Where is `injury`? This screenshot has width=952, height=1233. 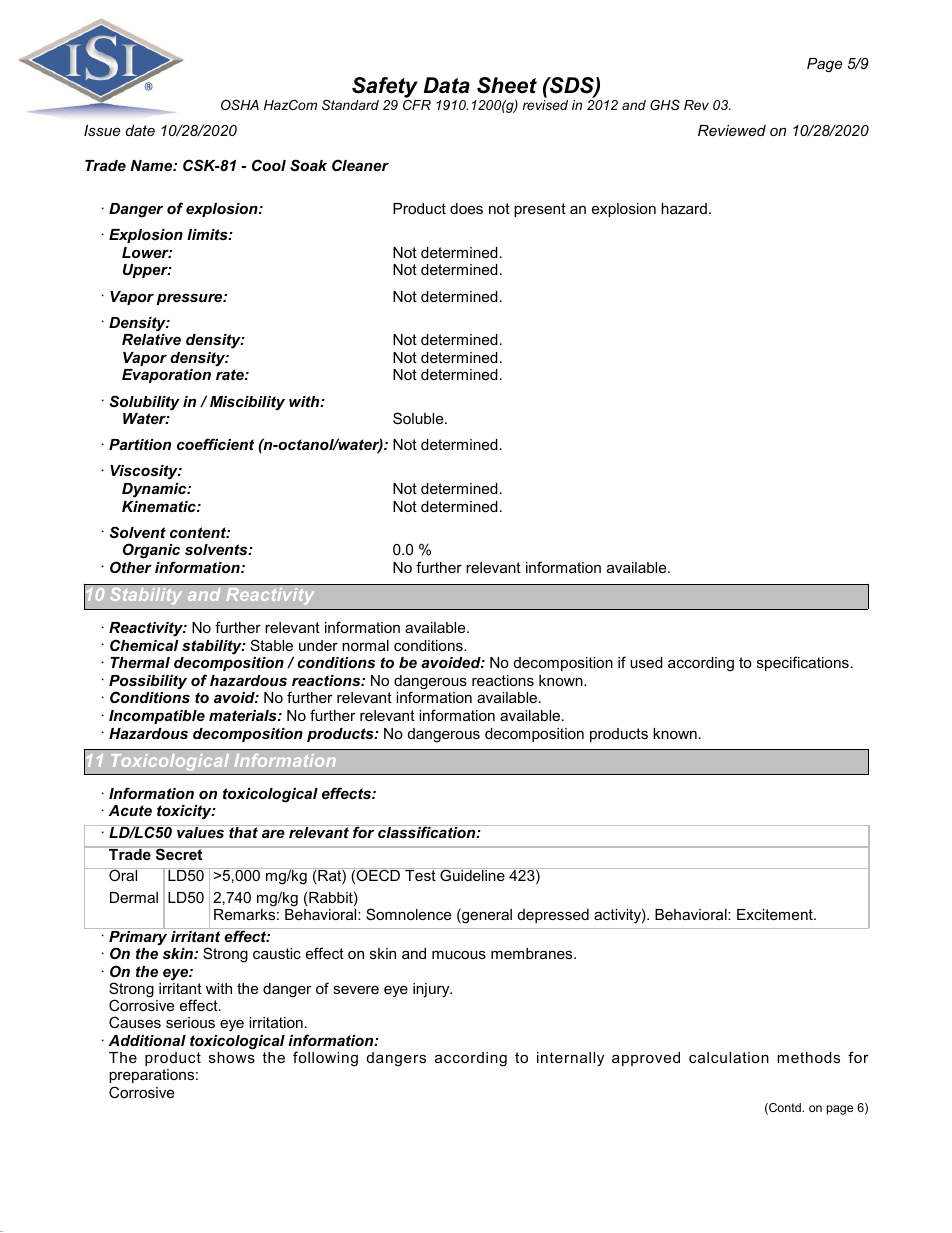
injury is located at coordinates (432, 990).
